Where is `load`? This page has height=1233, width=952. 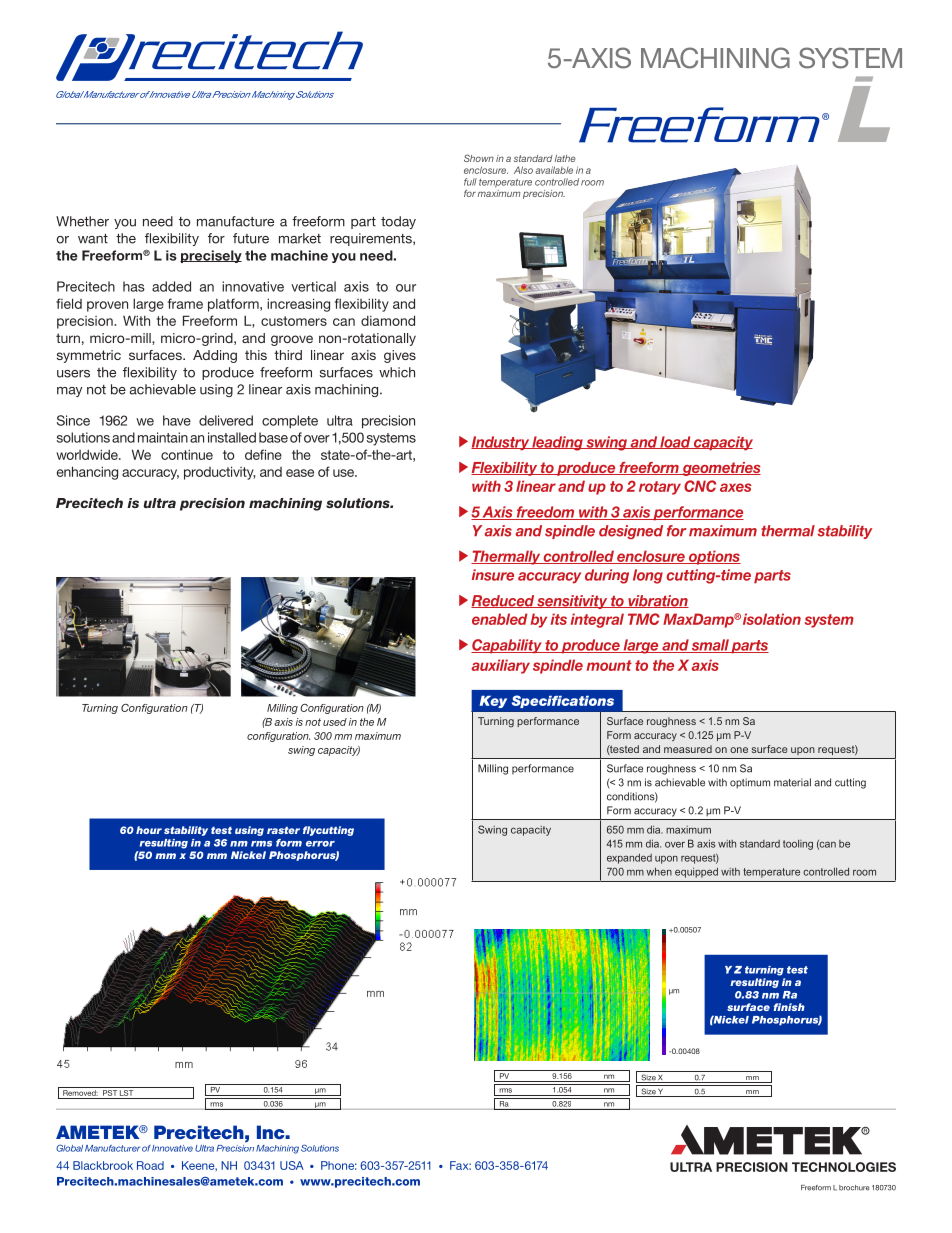 load is located at coordinates (675, 442).
